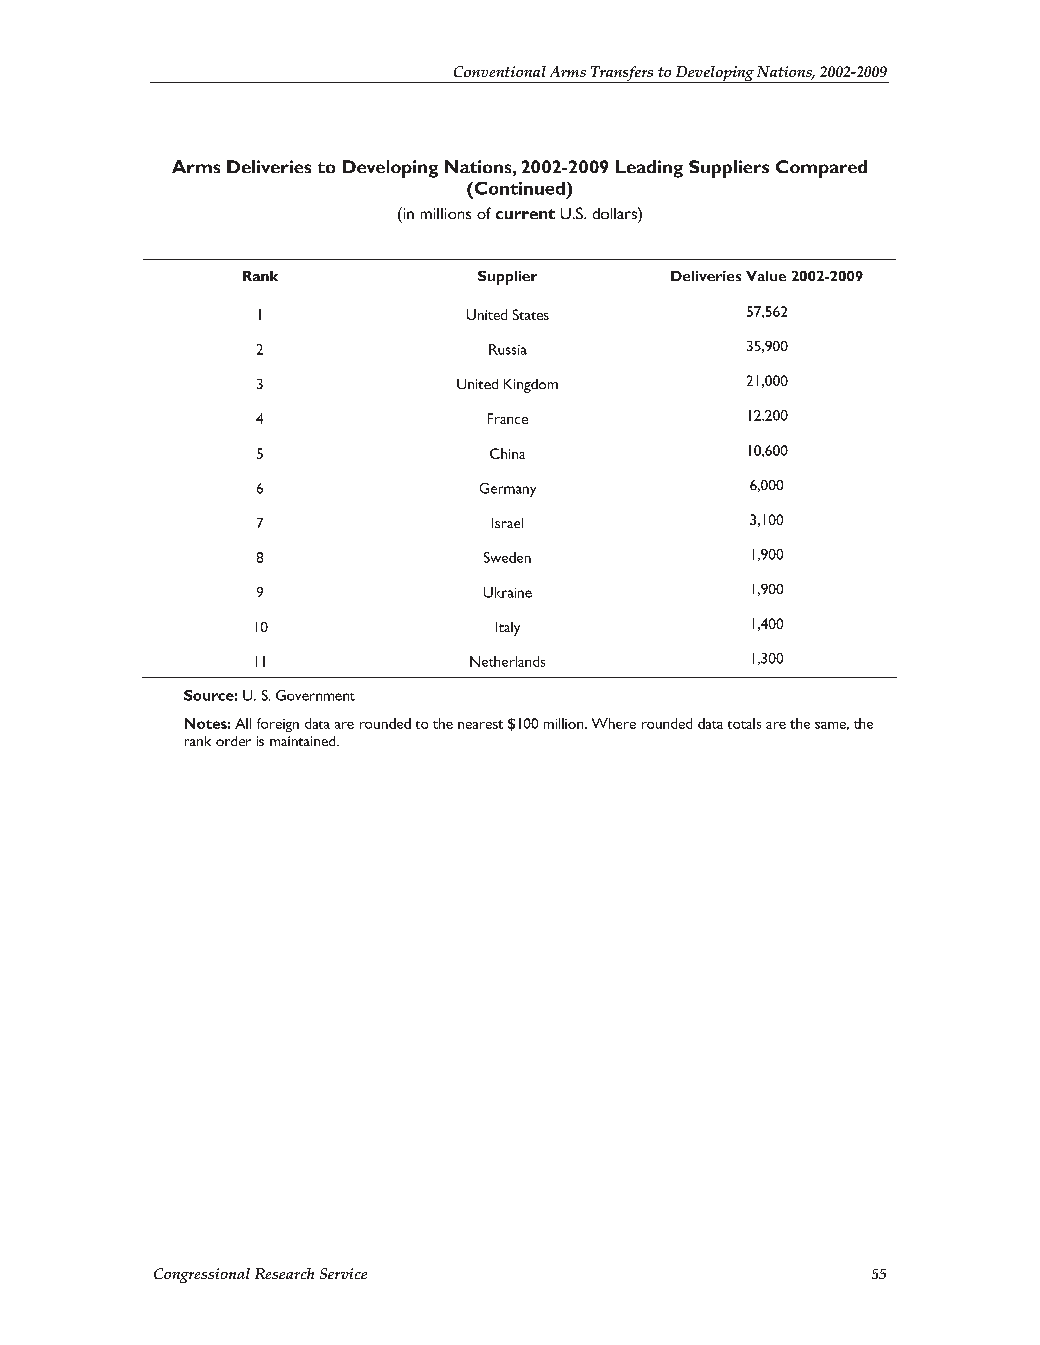 The image size is (1040, 1345). I want to click on Research, so click(284, 1273).
